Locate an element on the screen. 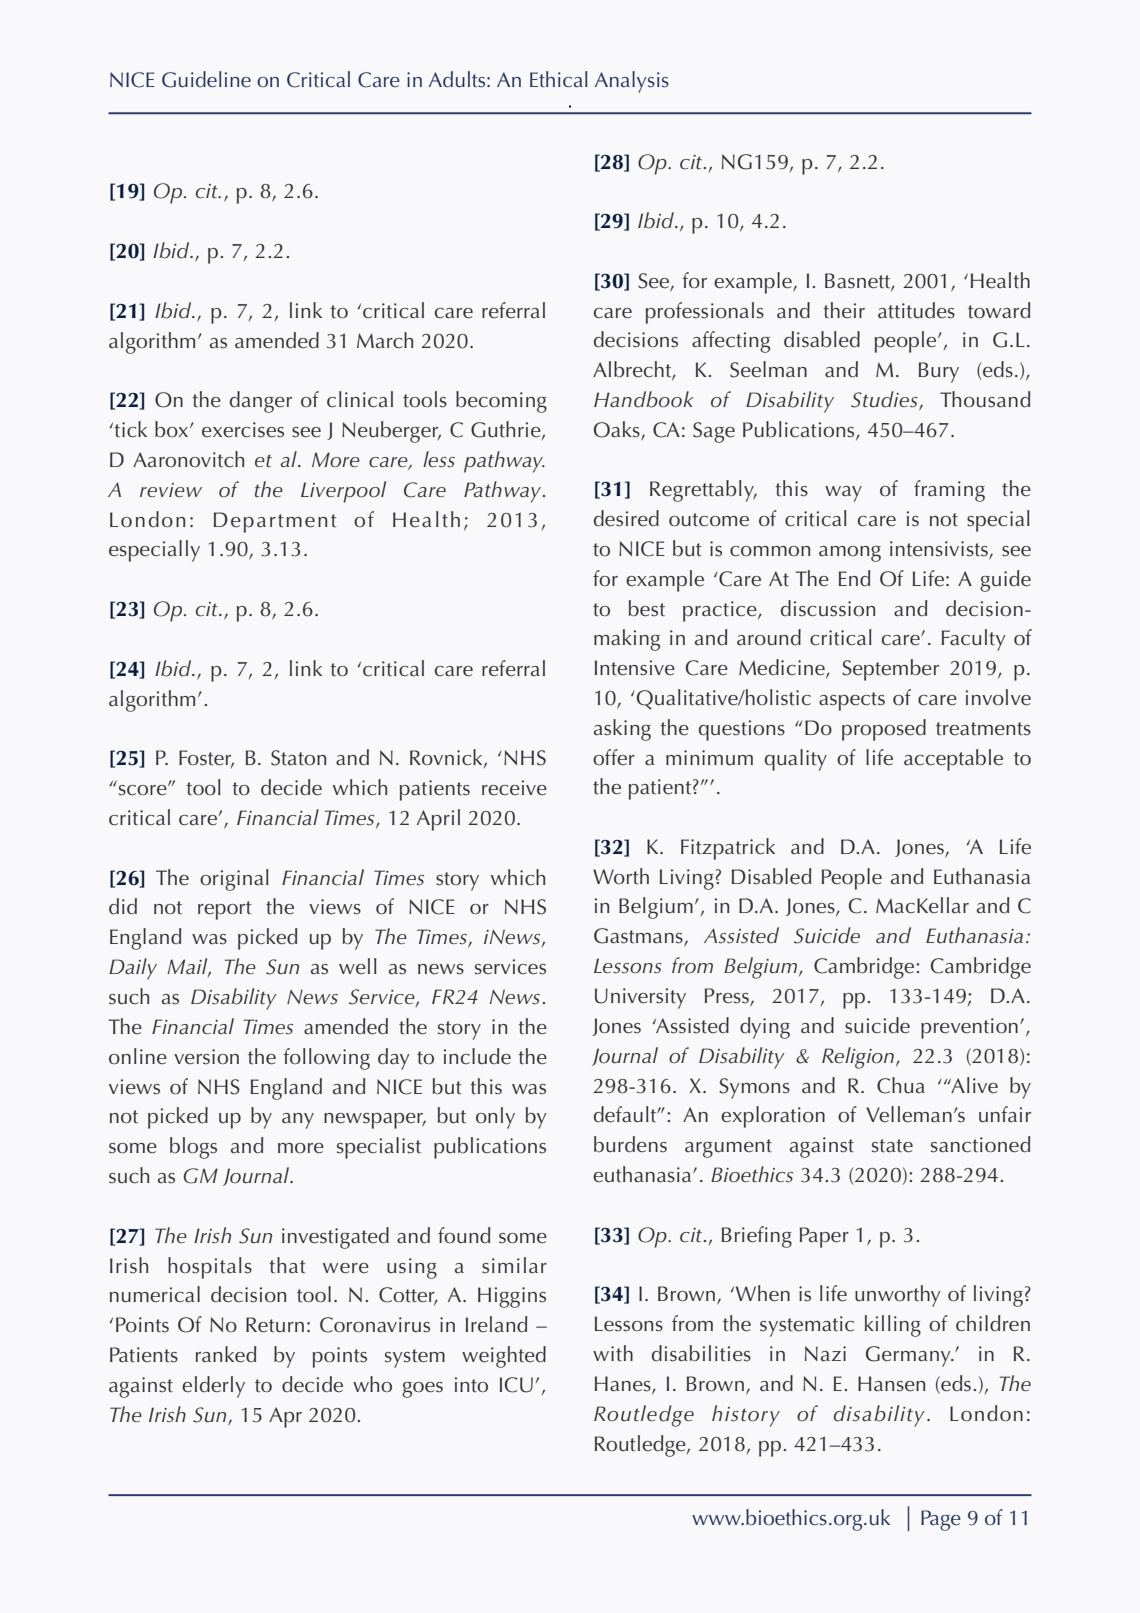 This screenshot has height=1613, width=1140. desired is located at coordinates (626, 518).
